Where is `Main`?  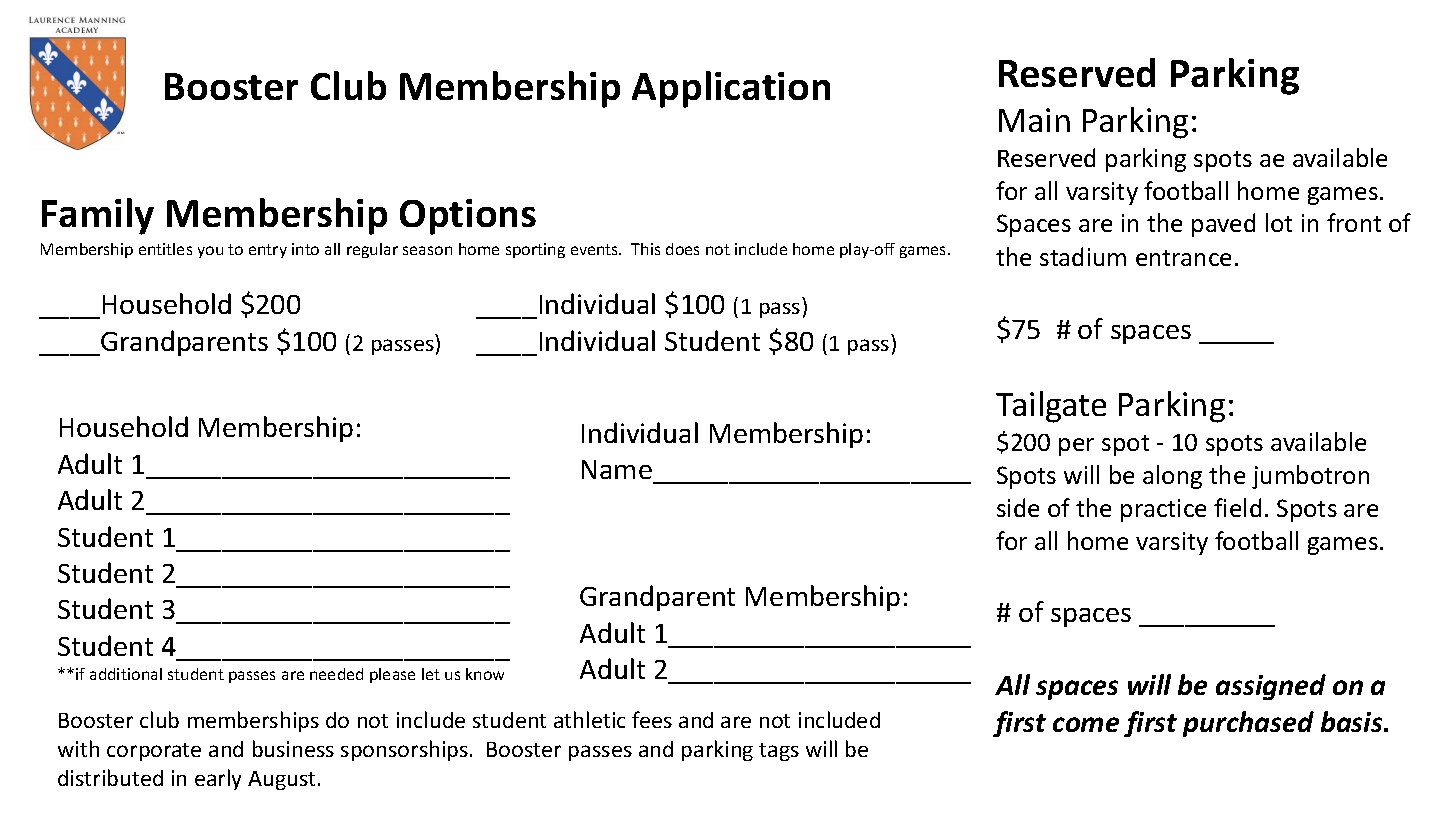
Main is located at coordinates (1034, 120).
